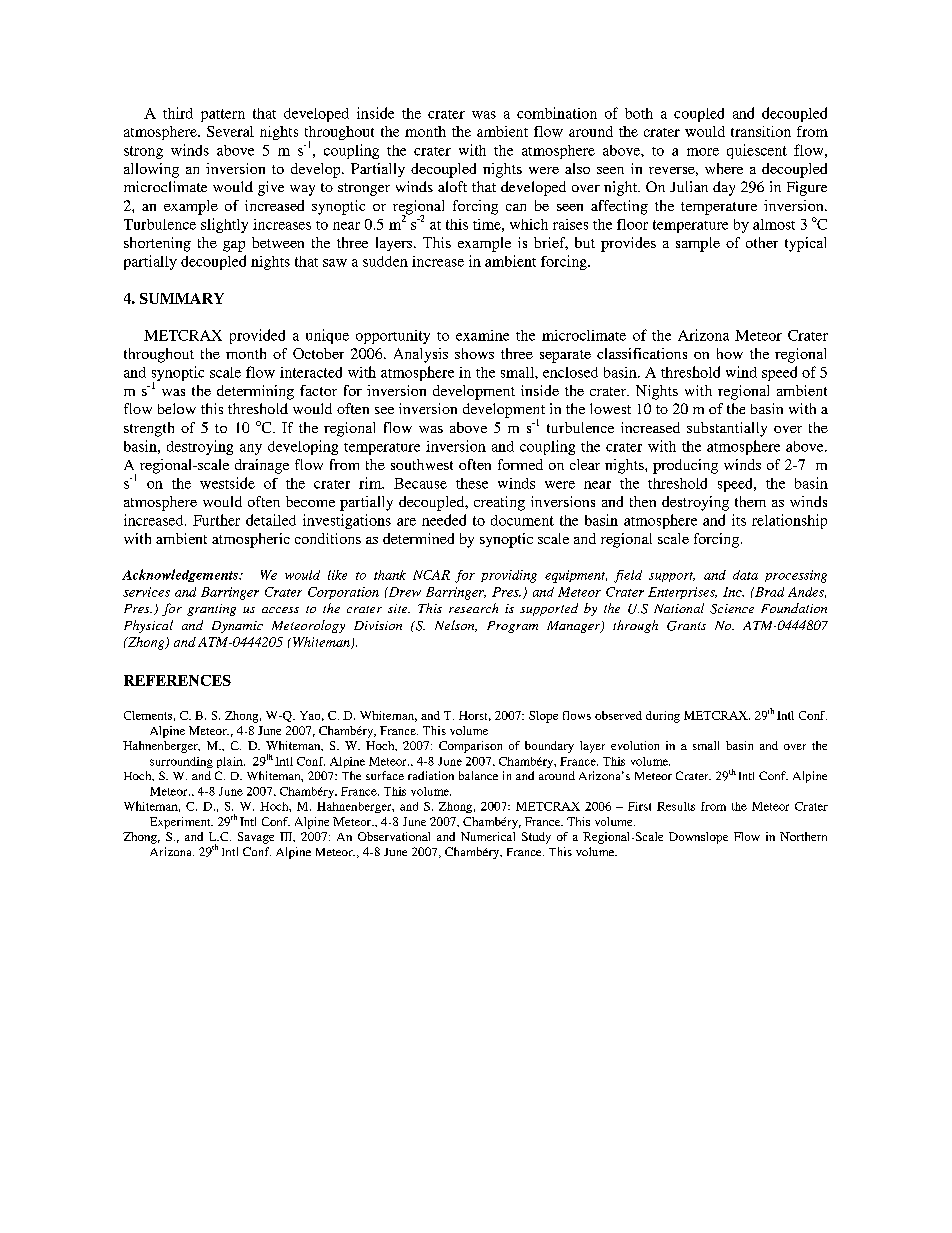 This screenshot has width=952, height=1233. Describe the element at coordinates (473, 608) in the screenshot. I see `research` at that location.
